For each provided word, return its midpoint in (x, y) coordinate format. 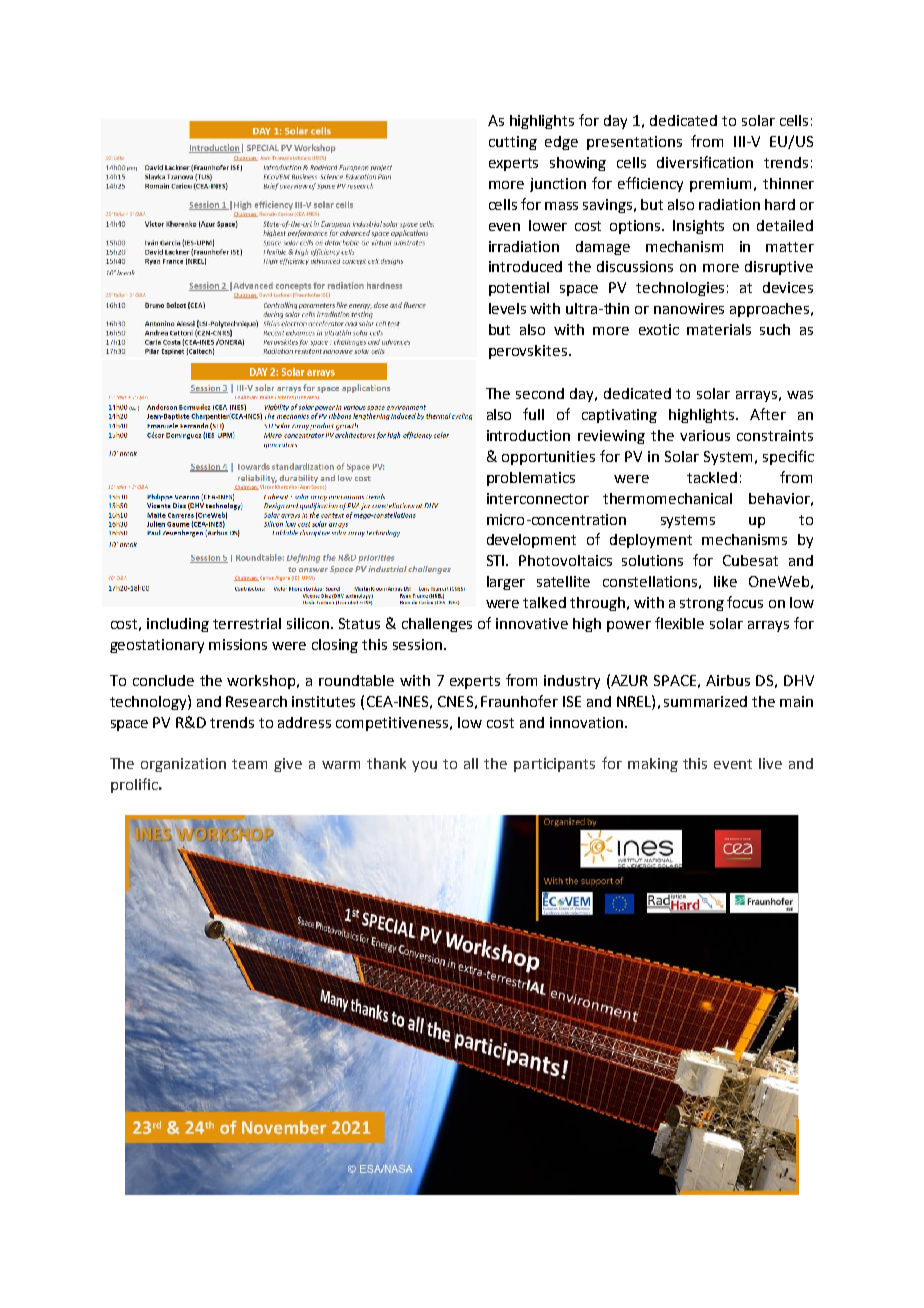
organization (183, 765)
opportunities (548, 458)
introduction (528, 435)
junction (558, 185)
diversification (705, 162)
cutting (513, 143)
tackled (712, 477)
